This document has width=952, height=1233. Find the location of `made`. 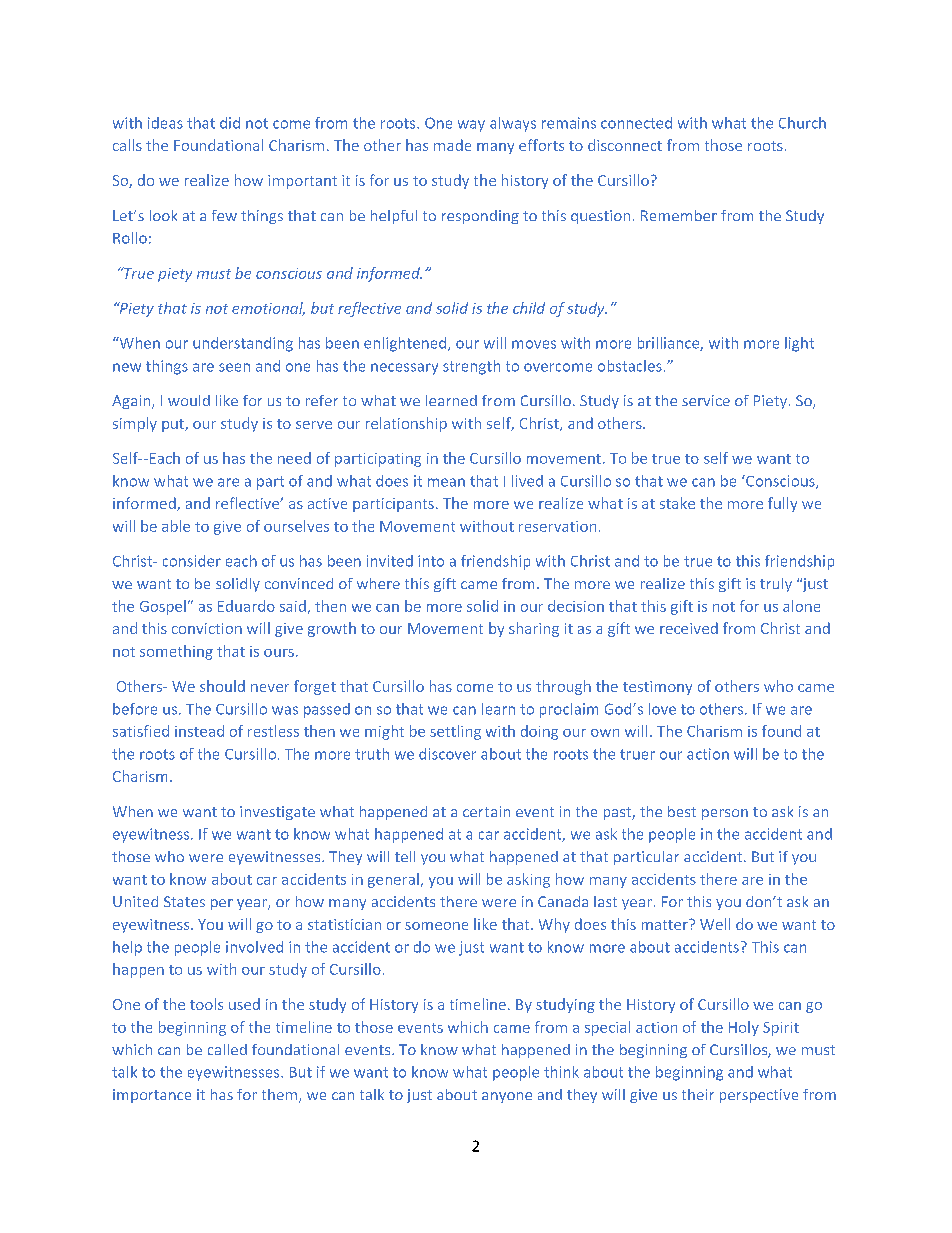

made is located at coordinates (452, 145).
